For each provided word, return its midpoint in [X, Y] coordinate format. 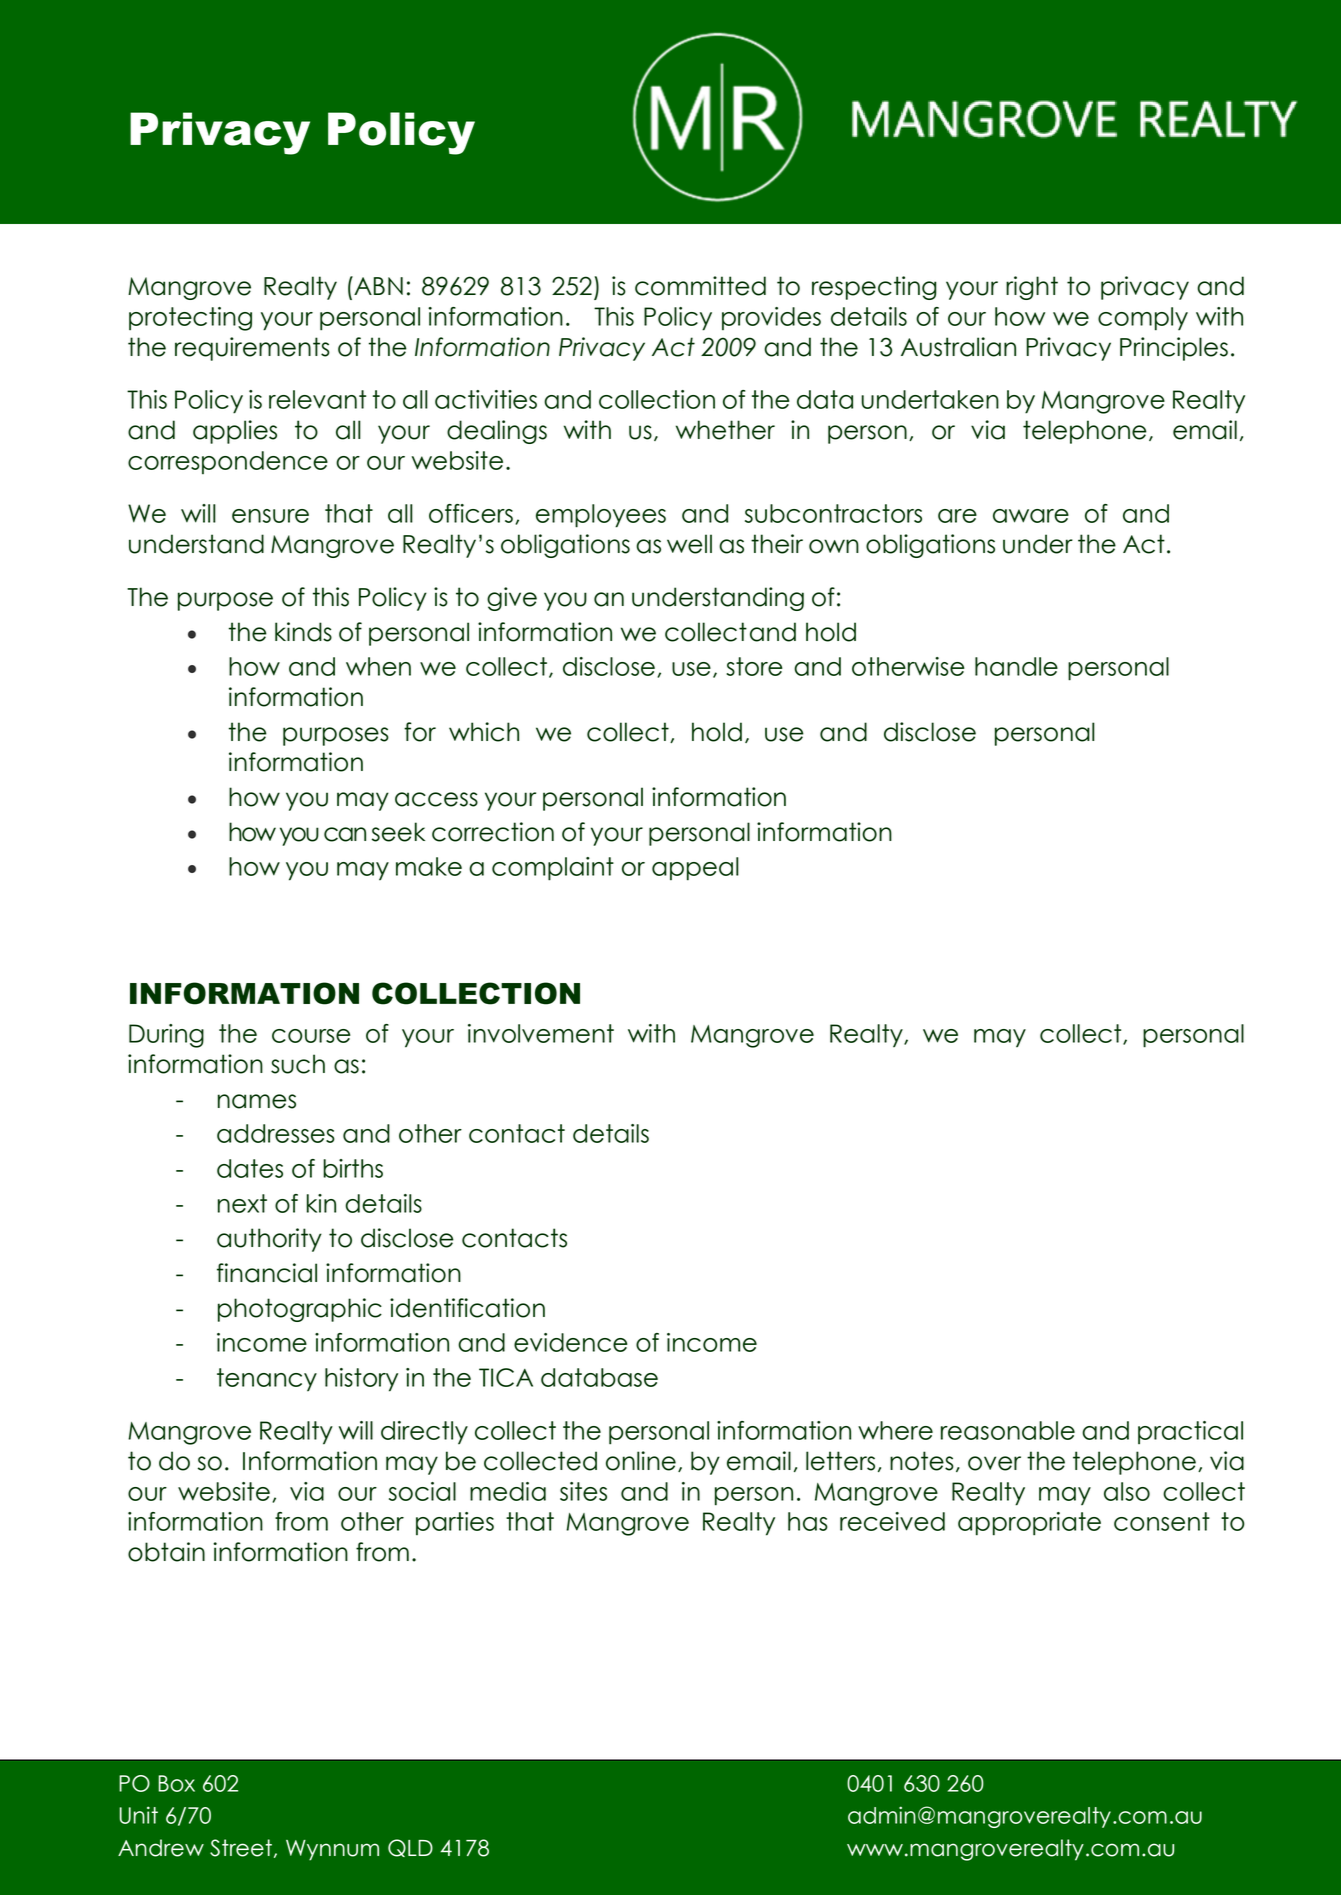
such [298, 1064]
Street [241, 1848]
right [1032, 288]
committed [700, 286]
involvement [541, 1033]
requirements [252, 349]
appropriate [1029, 1524]
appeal [695, 869]
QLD [410, 1848]
